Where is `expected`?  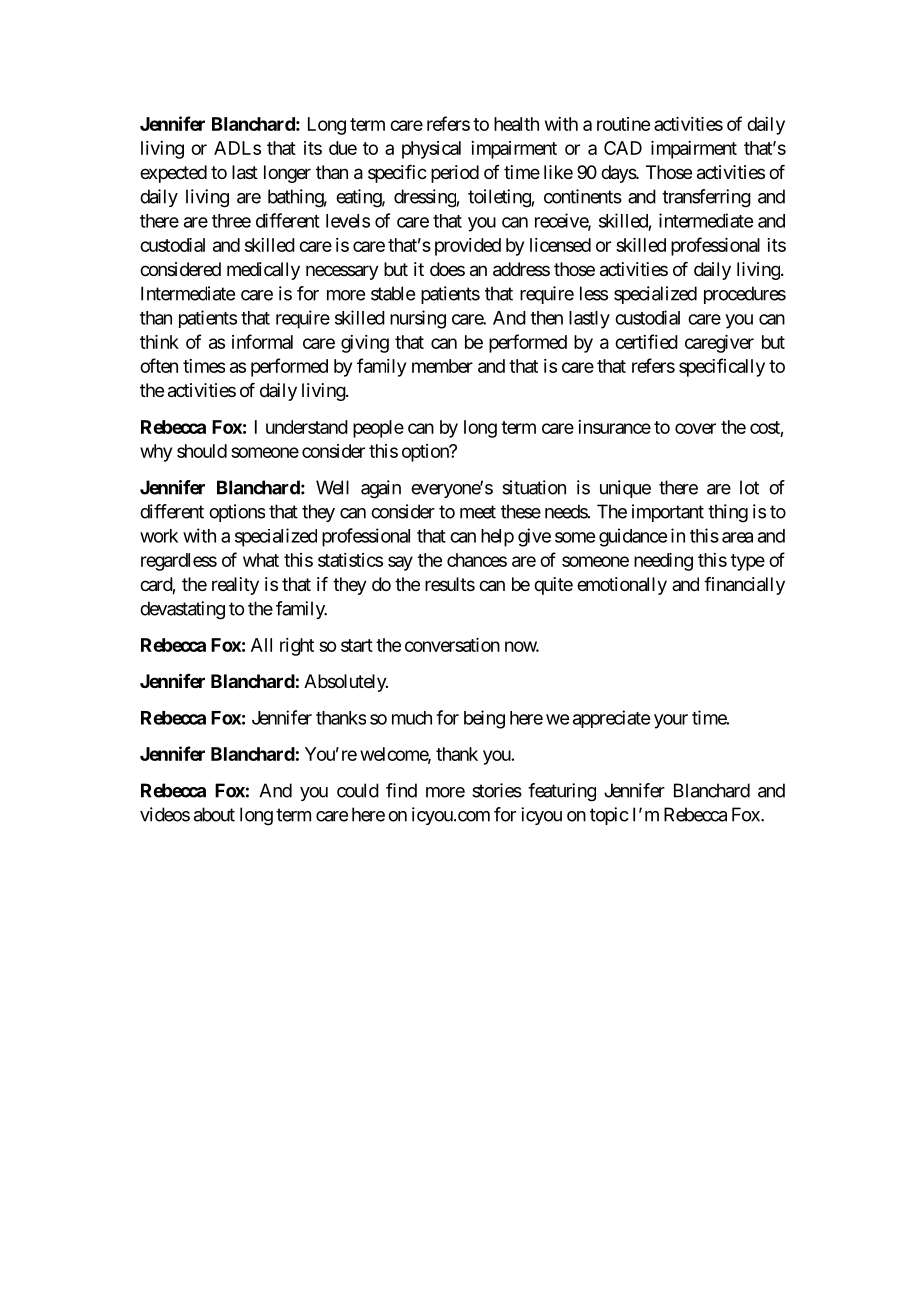
expected is located at coordinates (173, 174).
